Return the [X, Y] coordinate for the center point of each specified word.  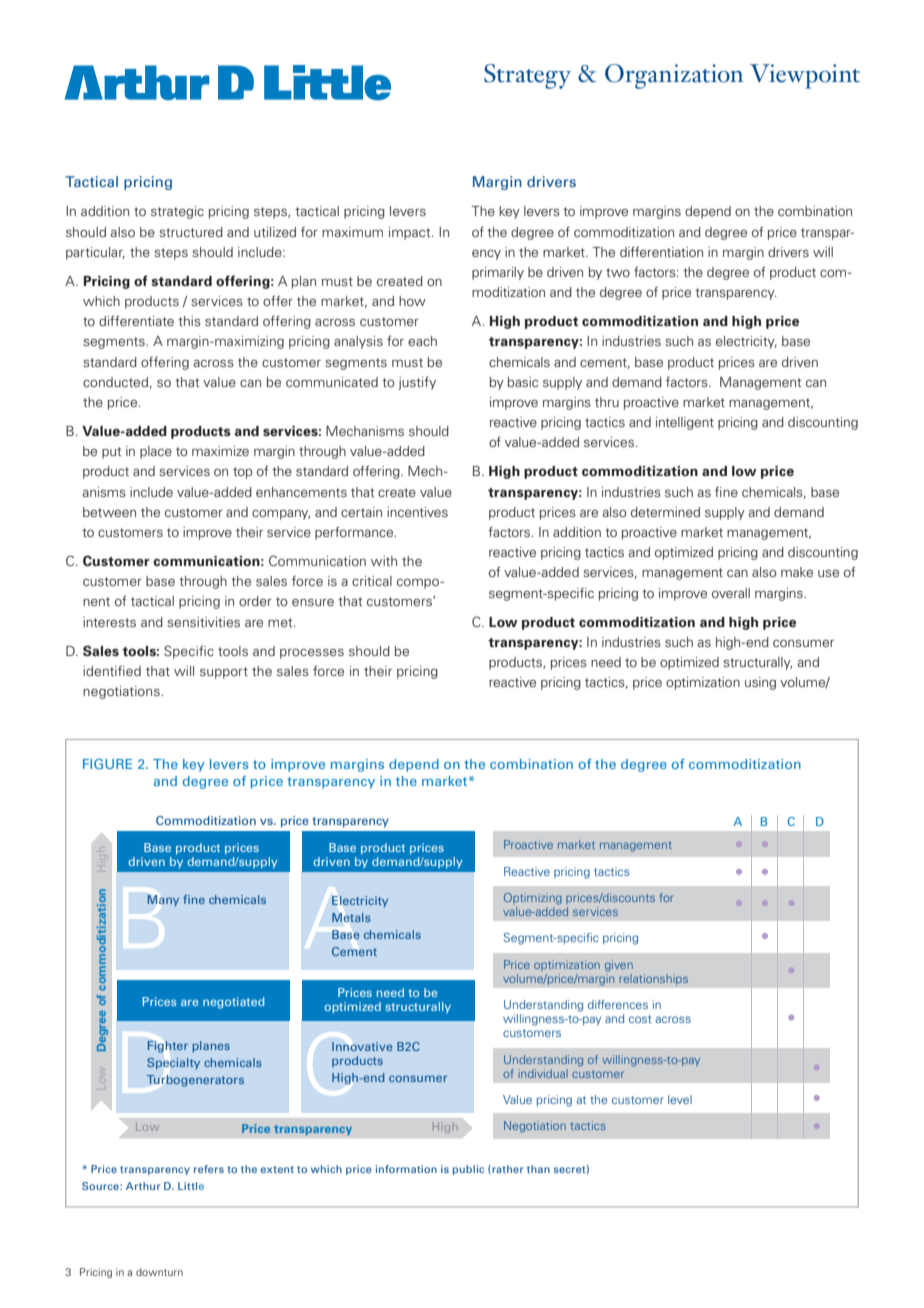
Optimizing [533, 899]
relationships [653, 980]
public [468, 1170]
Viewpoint [805, 76]
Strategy [527, 76]
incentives [417, 512]
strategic [177, 212]
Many [163, 900]
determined [665, 512]
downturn [159, 1272]
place [156, 452]
